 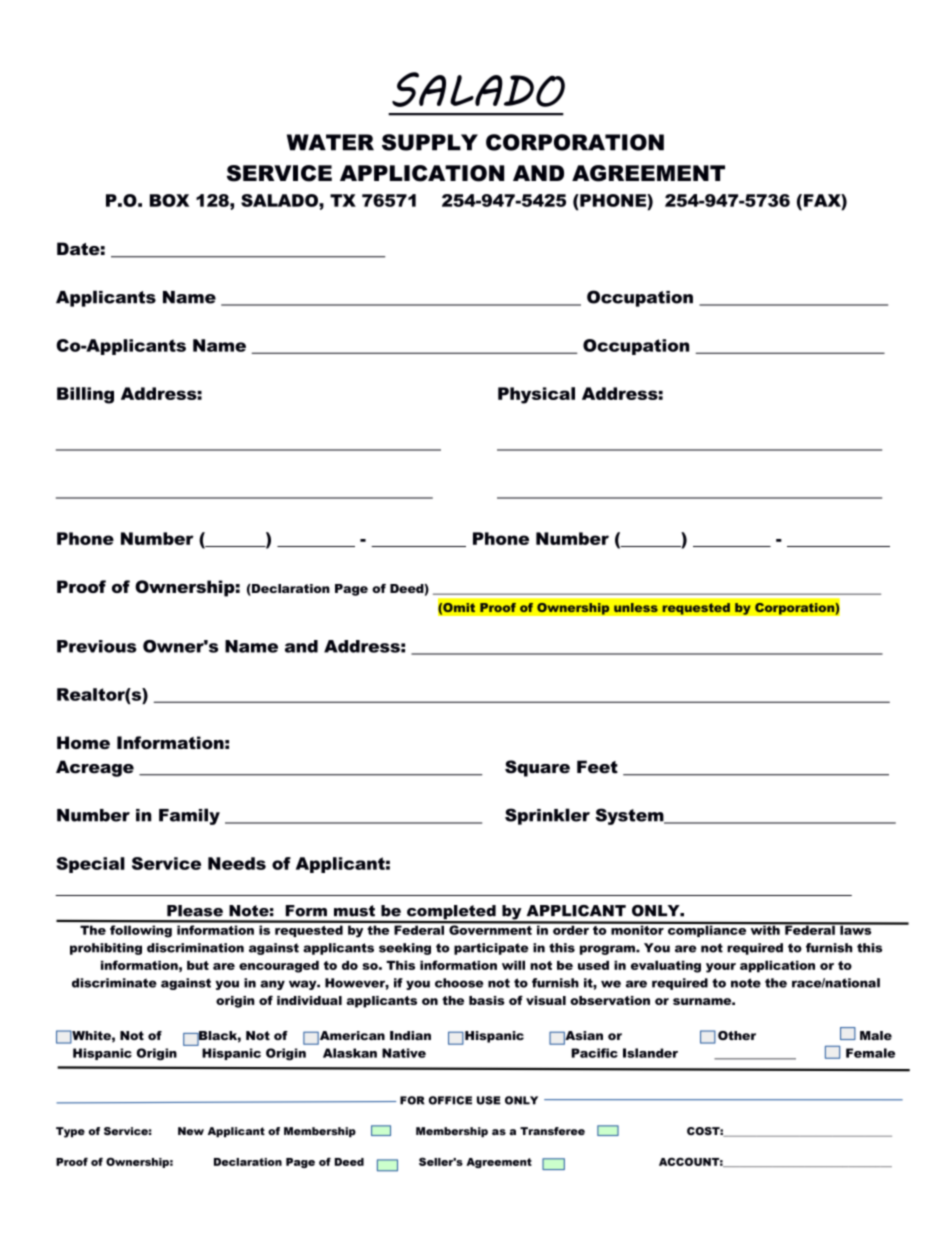 What do you see at coordinates (169, 200) in the document?
I see `BOX` at bounding box center [169, 200].
